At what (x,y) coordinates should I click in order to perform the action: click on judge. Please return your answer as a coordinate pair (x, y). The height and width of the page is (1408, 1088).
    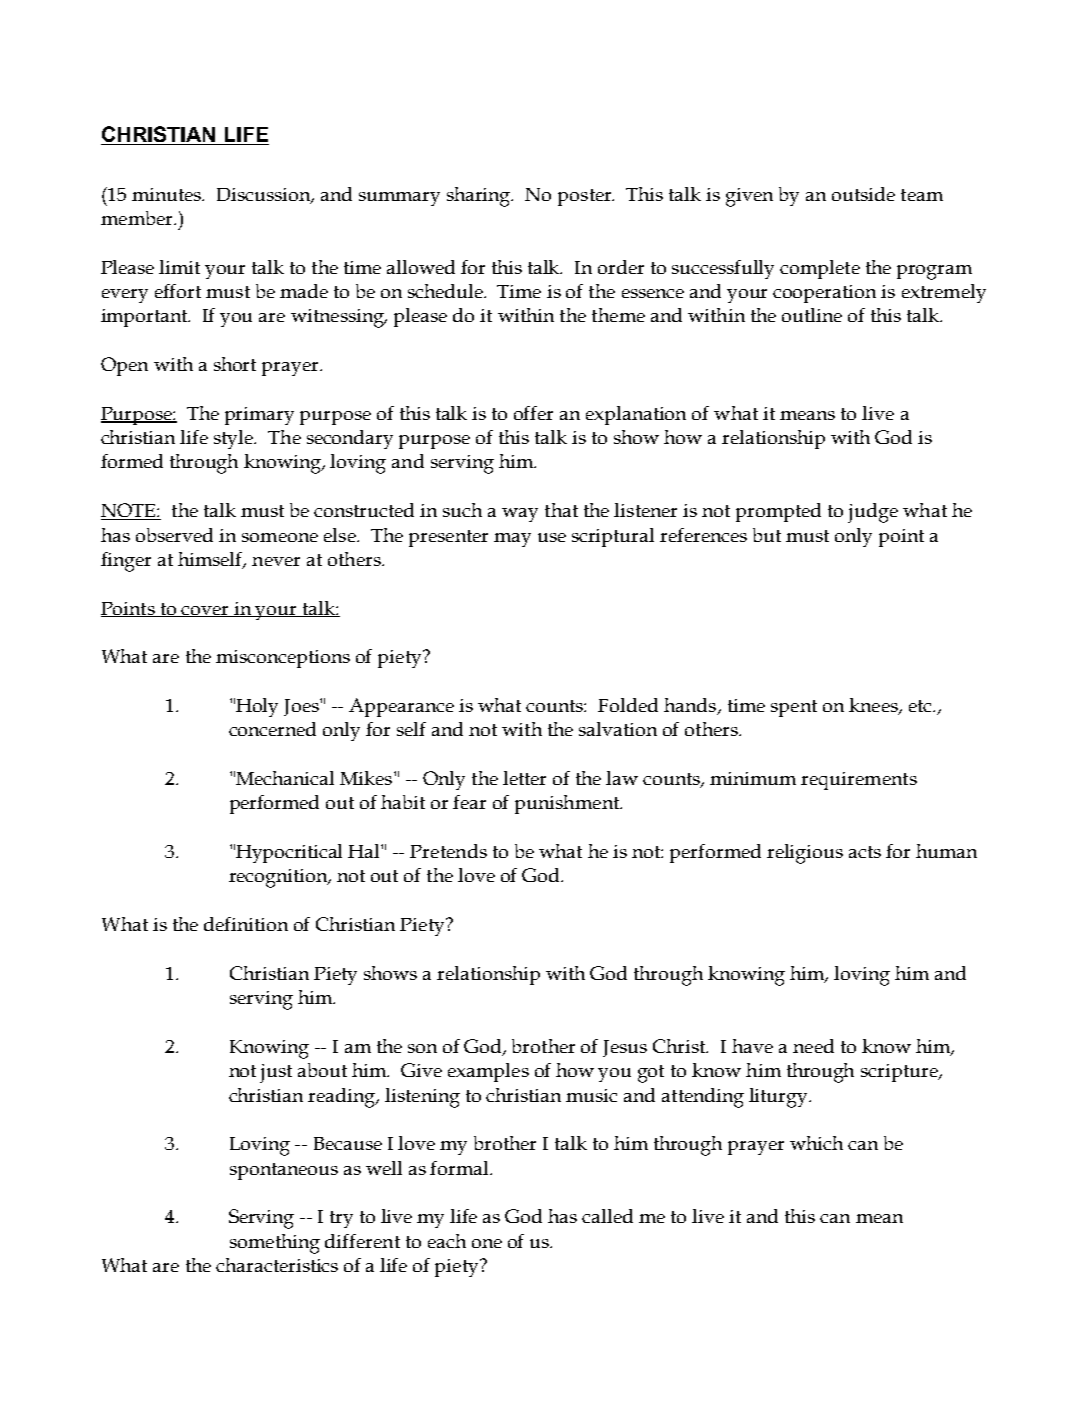
    Looking at the image, I should click on (873, 513).
